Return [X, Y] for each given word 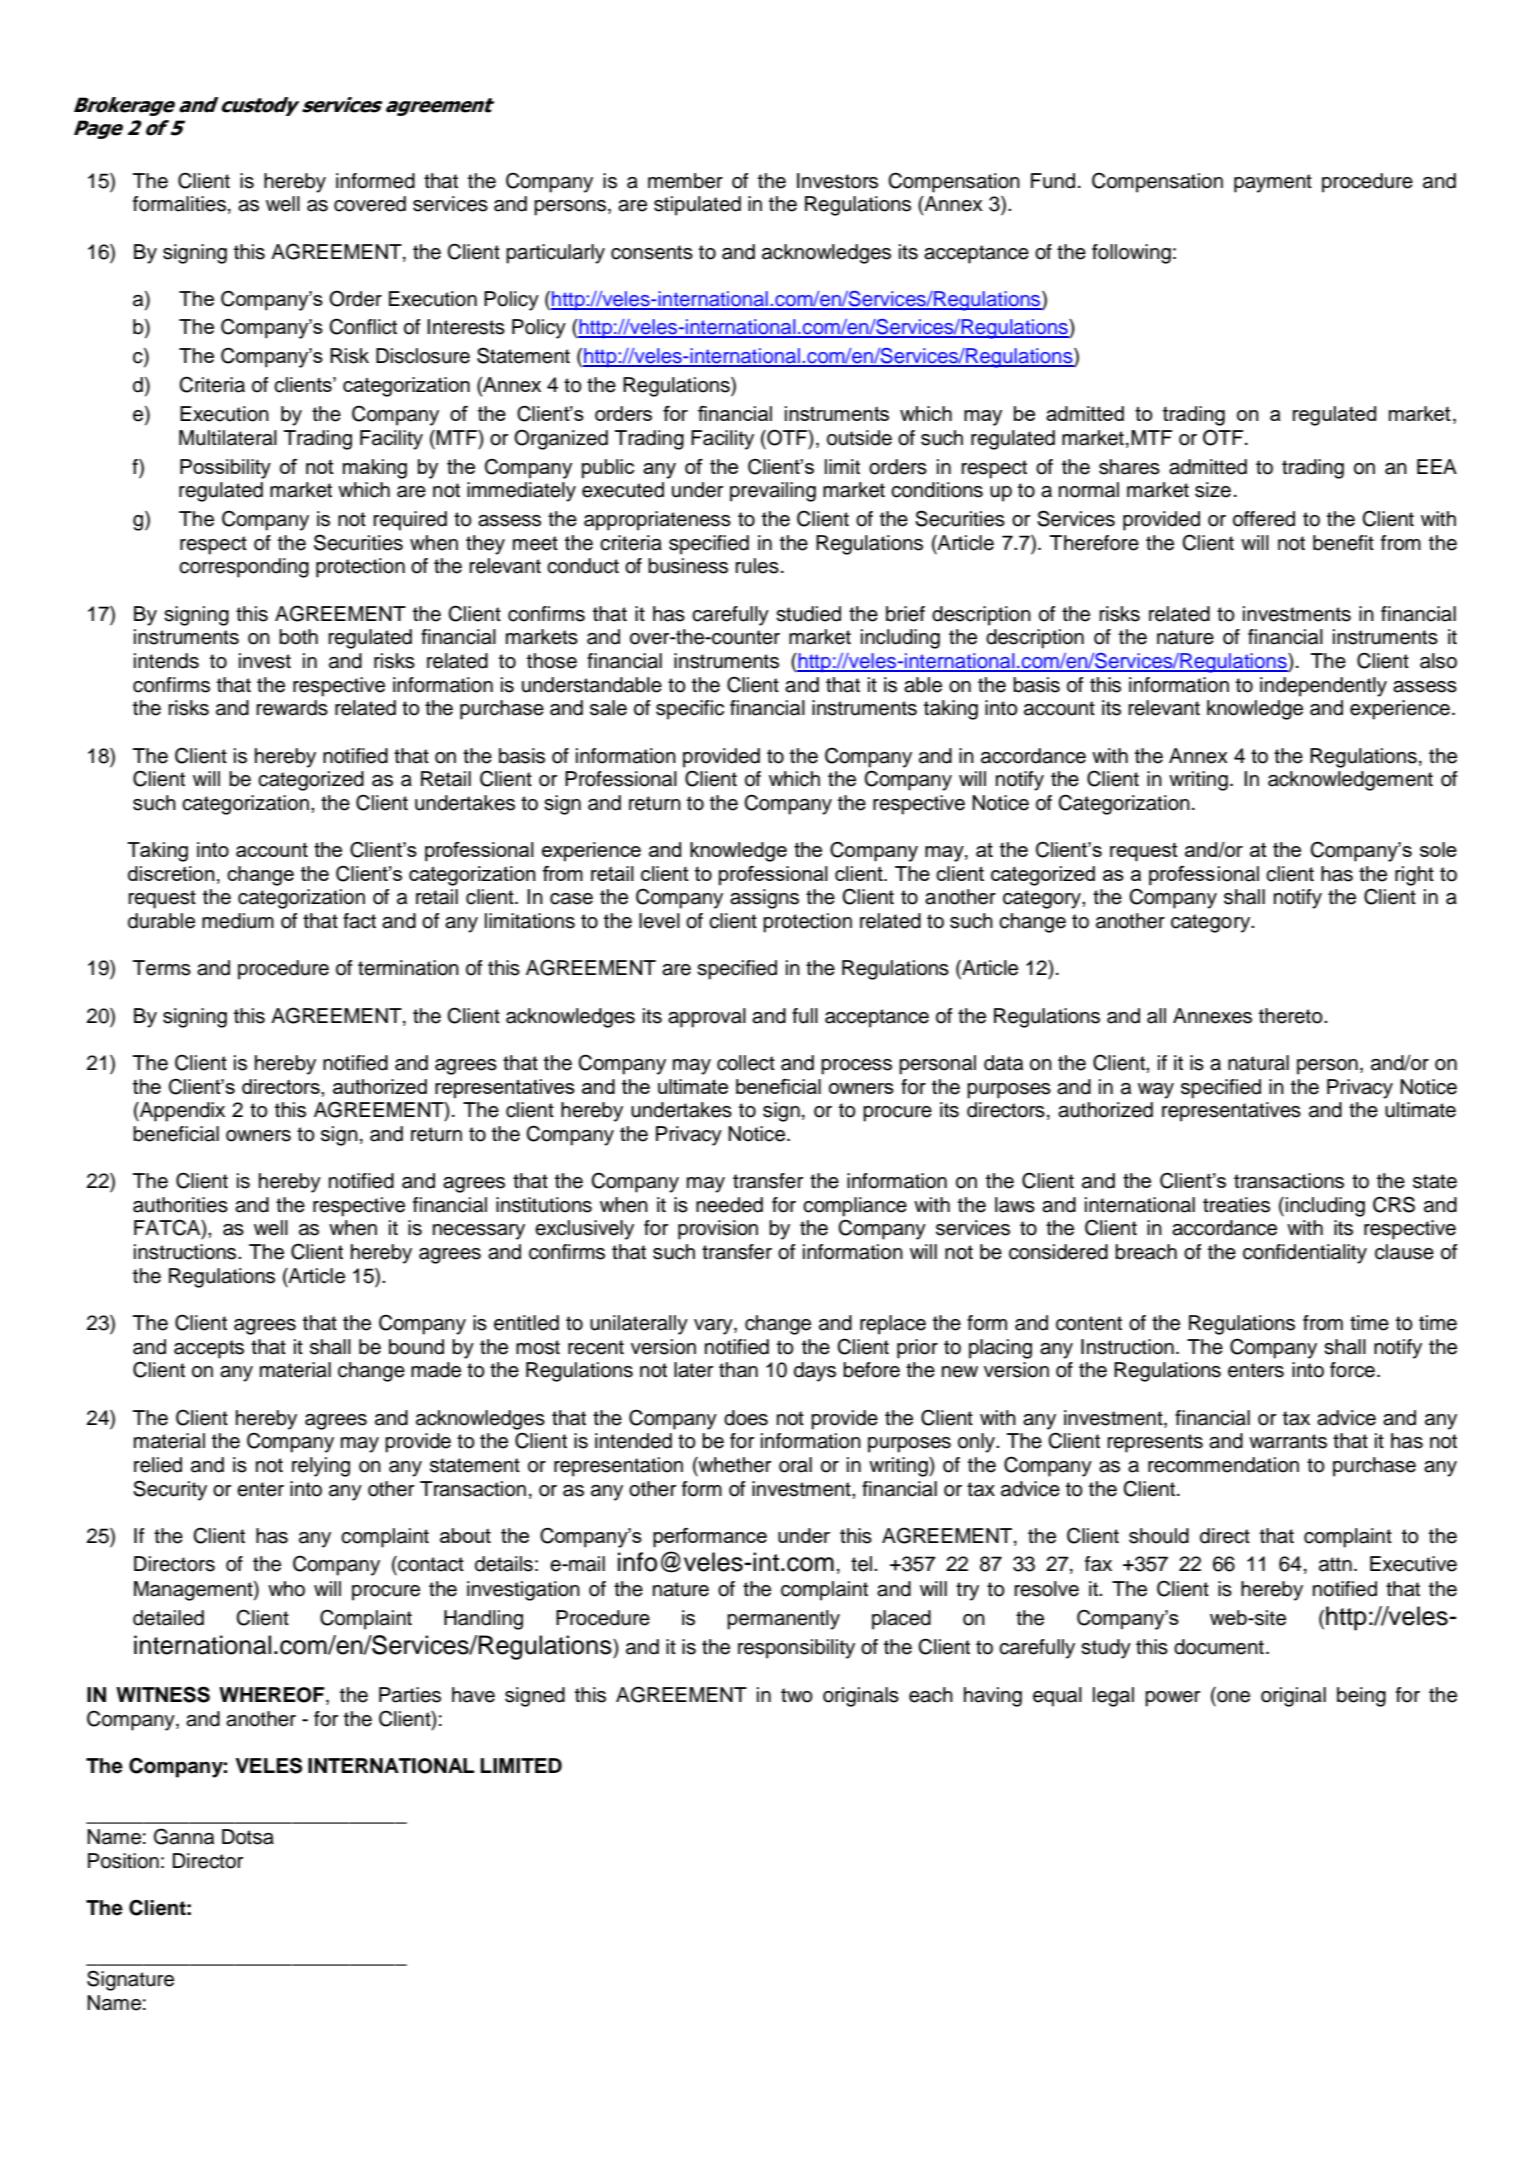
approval [707, 1018]
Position [123, 1861]
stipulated [697, 206]
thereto [1292, 1016]
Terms [162, 968]
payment [1273, 183]
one [1233, 1697]
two [797, 1695]
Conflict [363, 326]
